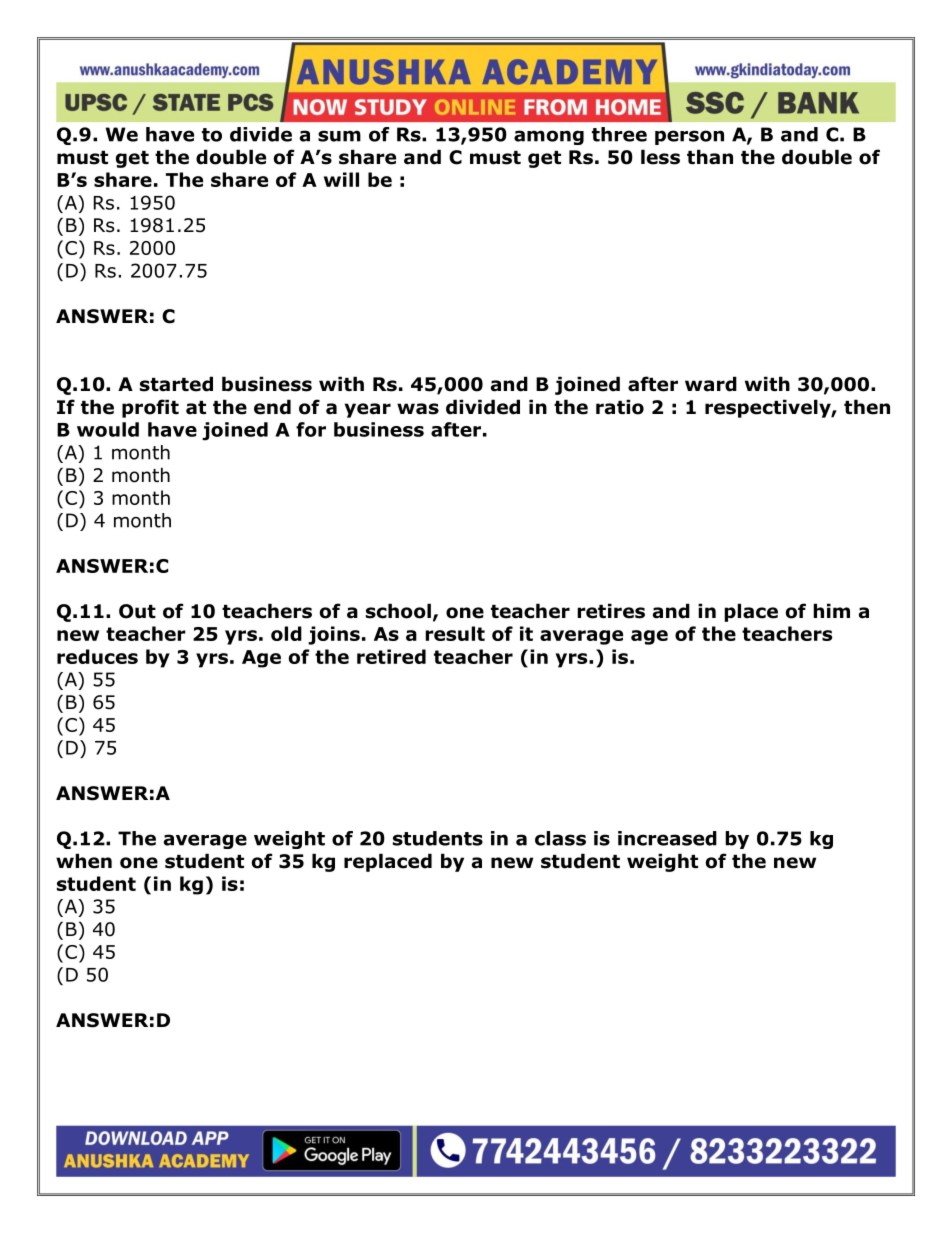 The width and height of the screenshot is (952, 1233). Describe the element at coordinates (84, 861) in the screenshot. I see `when` at that location.
